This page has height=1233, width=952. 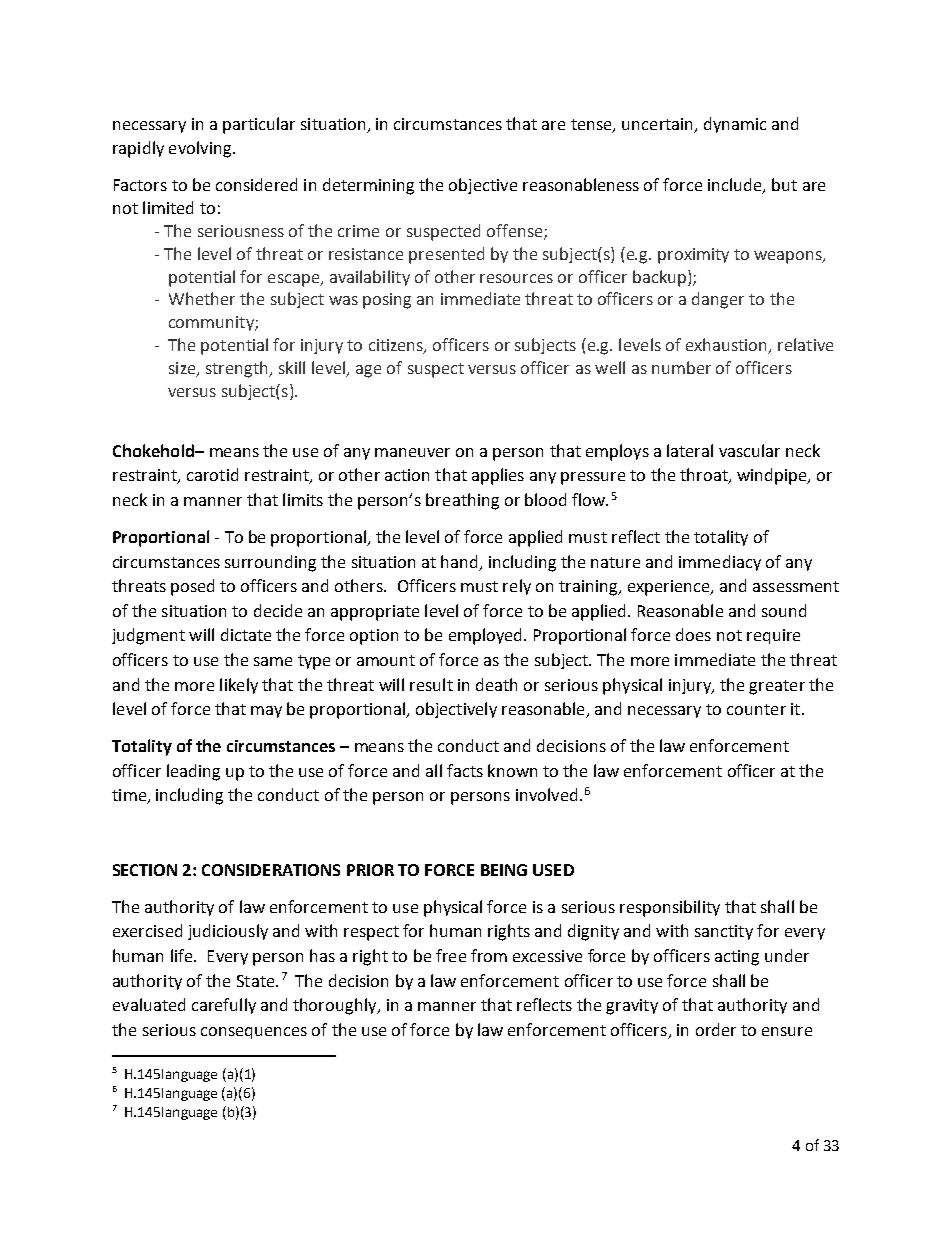 I want to click on determining, so click(x=368, y=186).
